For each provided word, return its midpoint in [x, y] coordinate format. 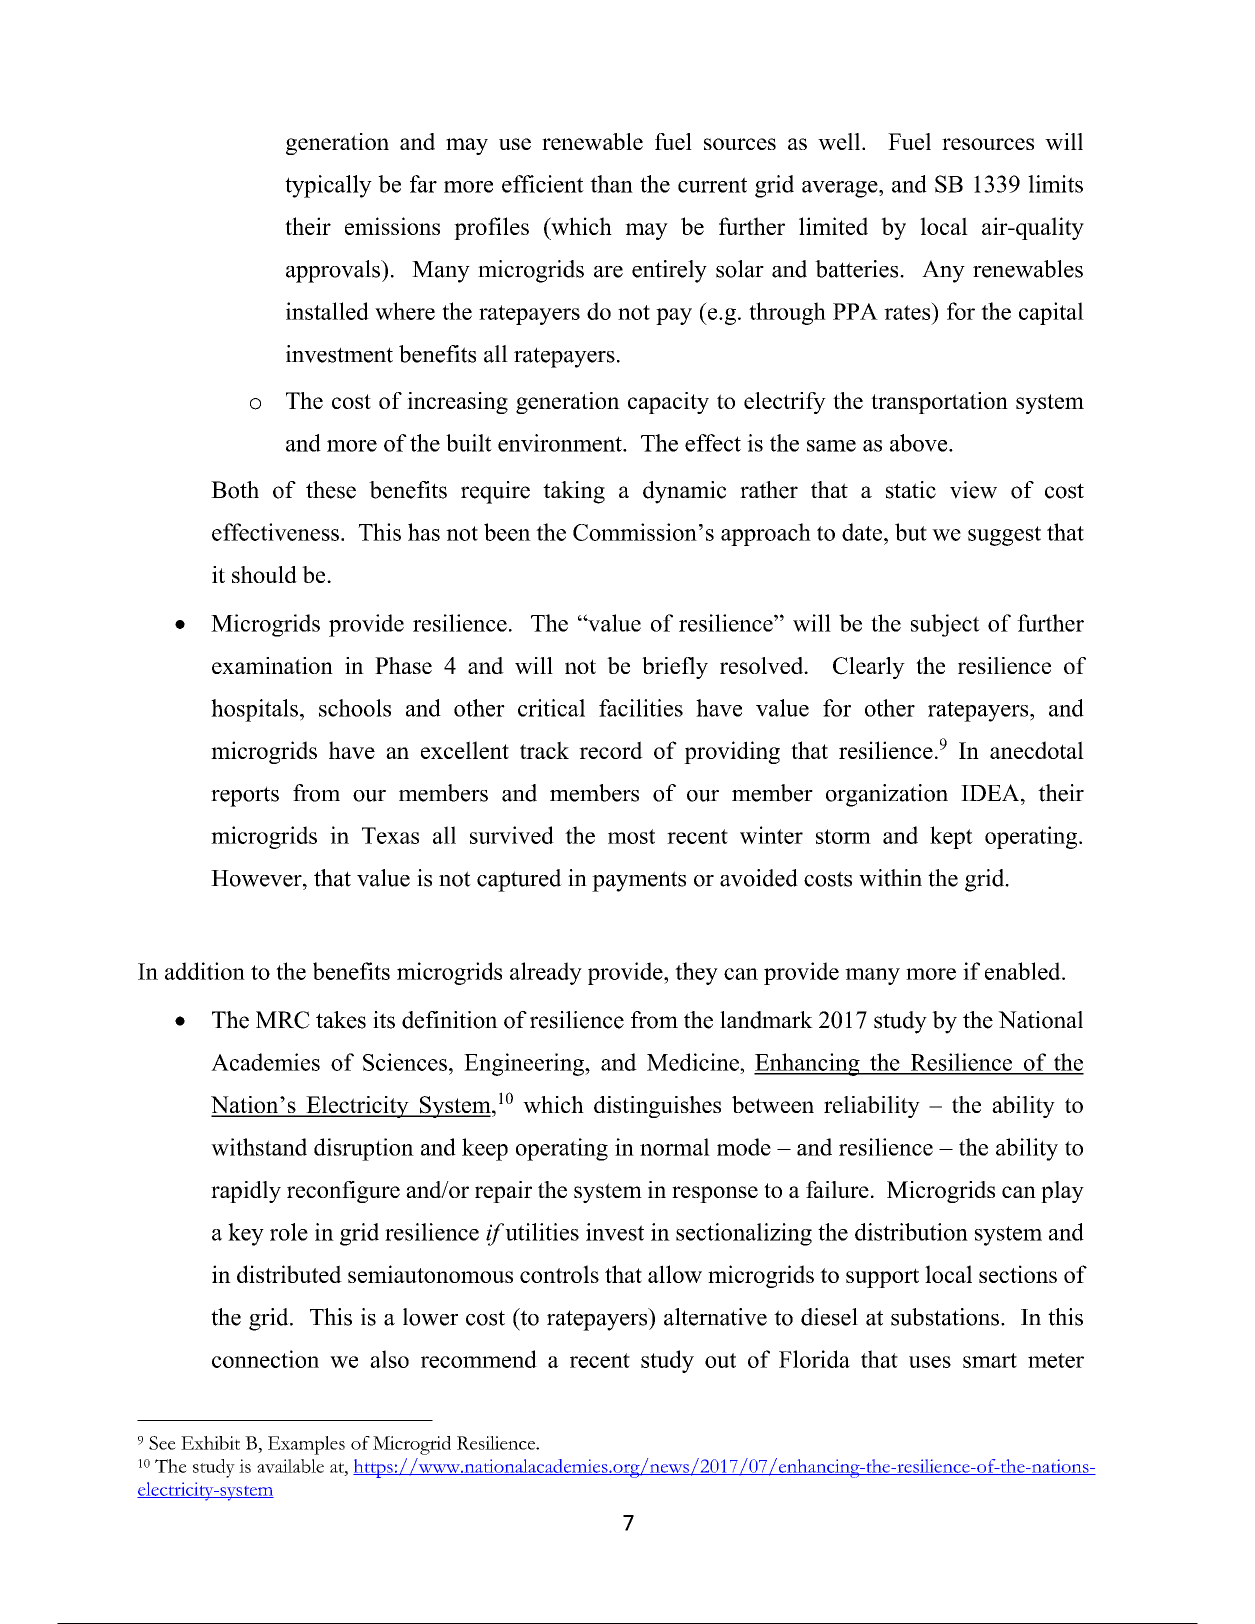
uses [930, 1362]
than [611, 184]
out [720, 1360]
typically [328, 186]
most [631, 836]
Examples [306, 1445]
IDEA [991, 793]
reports [245, 796]
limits [1055, 184]
